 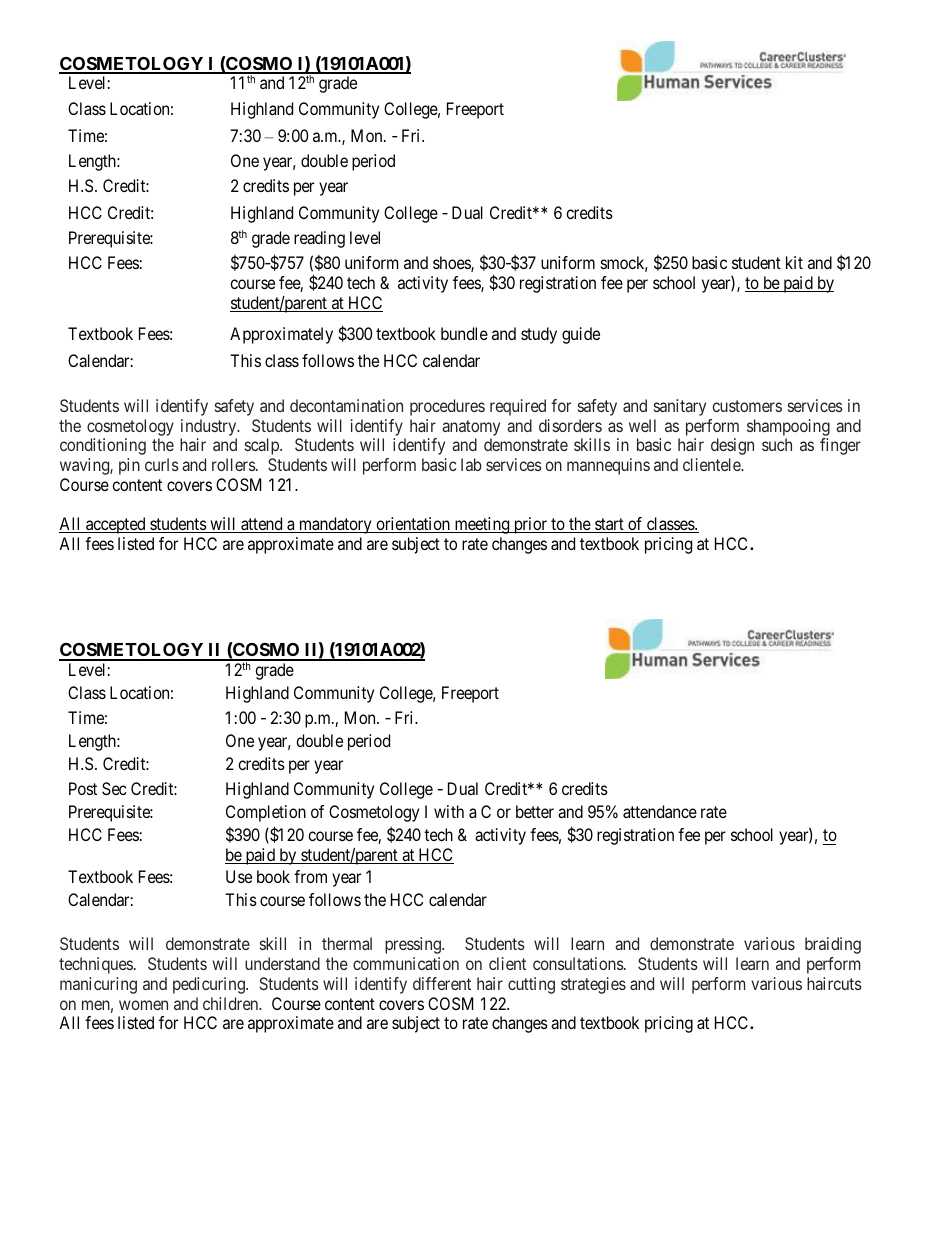 I want to click on reading, so click(x=319, y=239).
